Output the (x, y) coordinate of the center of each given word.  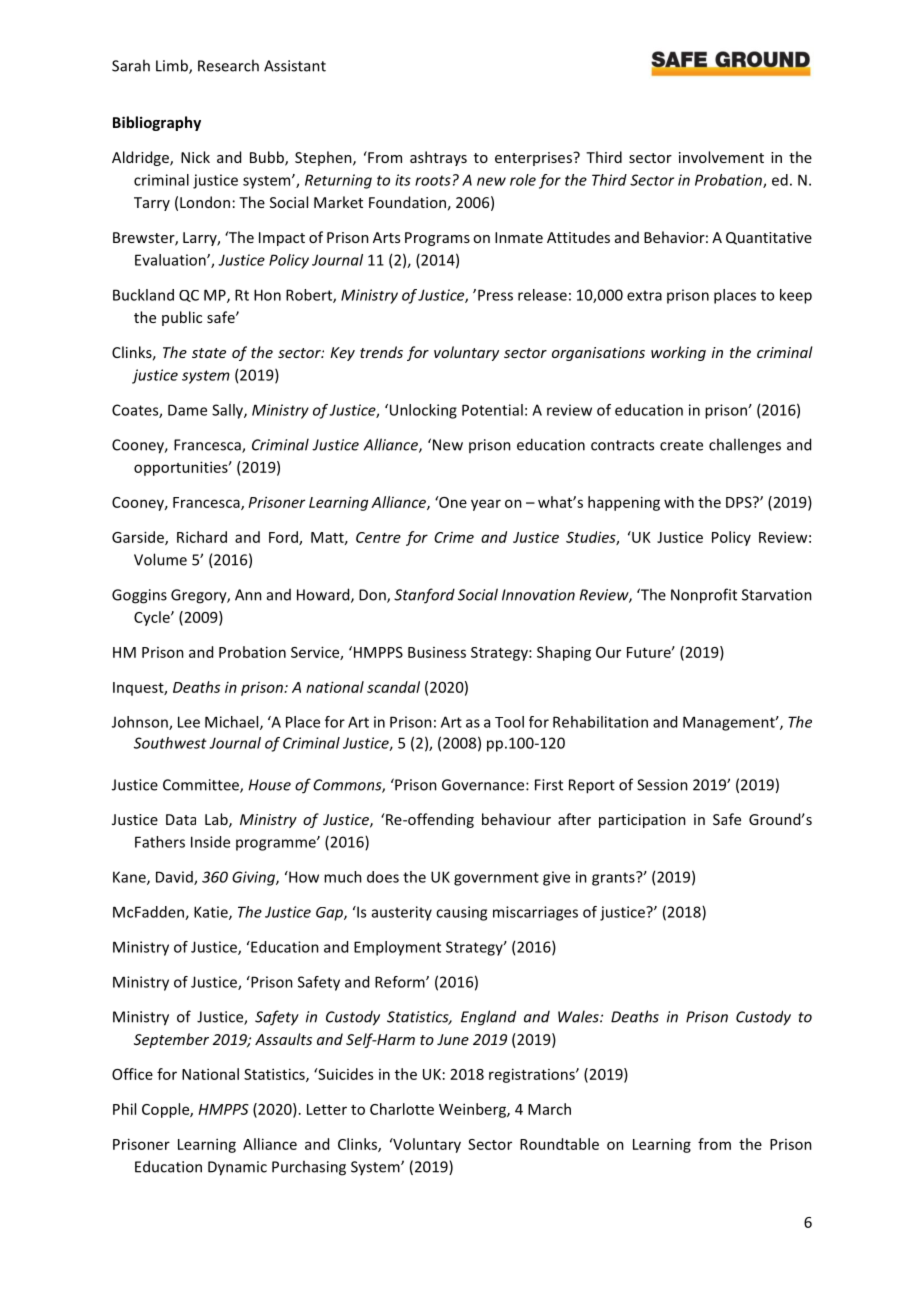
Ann (248, 595)
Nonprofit (704, 596)
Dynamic (237, 1168)
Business (437, 652)
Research (228, 65)
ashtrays (438, 158)
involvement (721, 157)
